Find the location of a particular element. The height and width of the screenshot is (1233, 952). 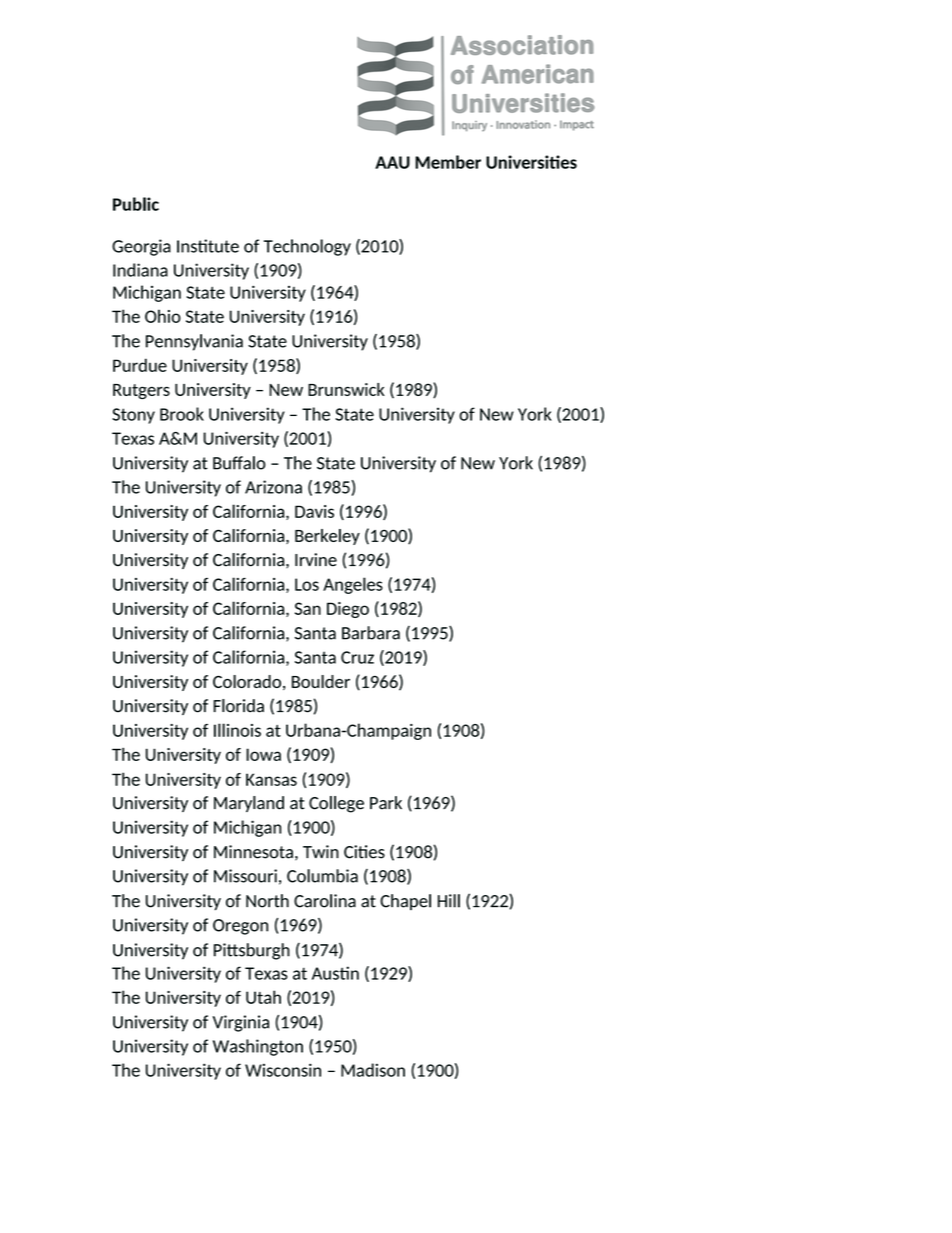

Missouri is located at coordinates (245, 876).
